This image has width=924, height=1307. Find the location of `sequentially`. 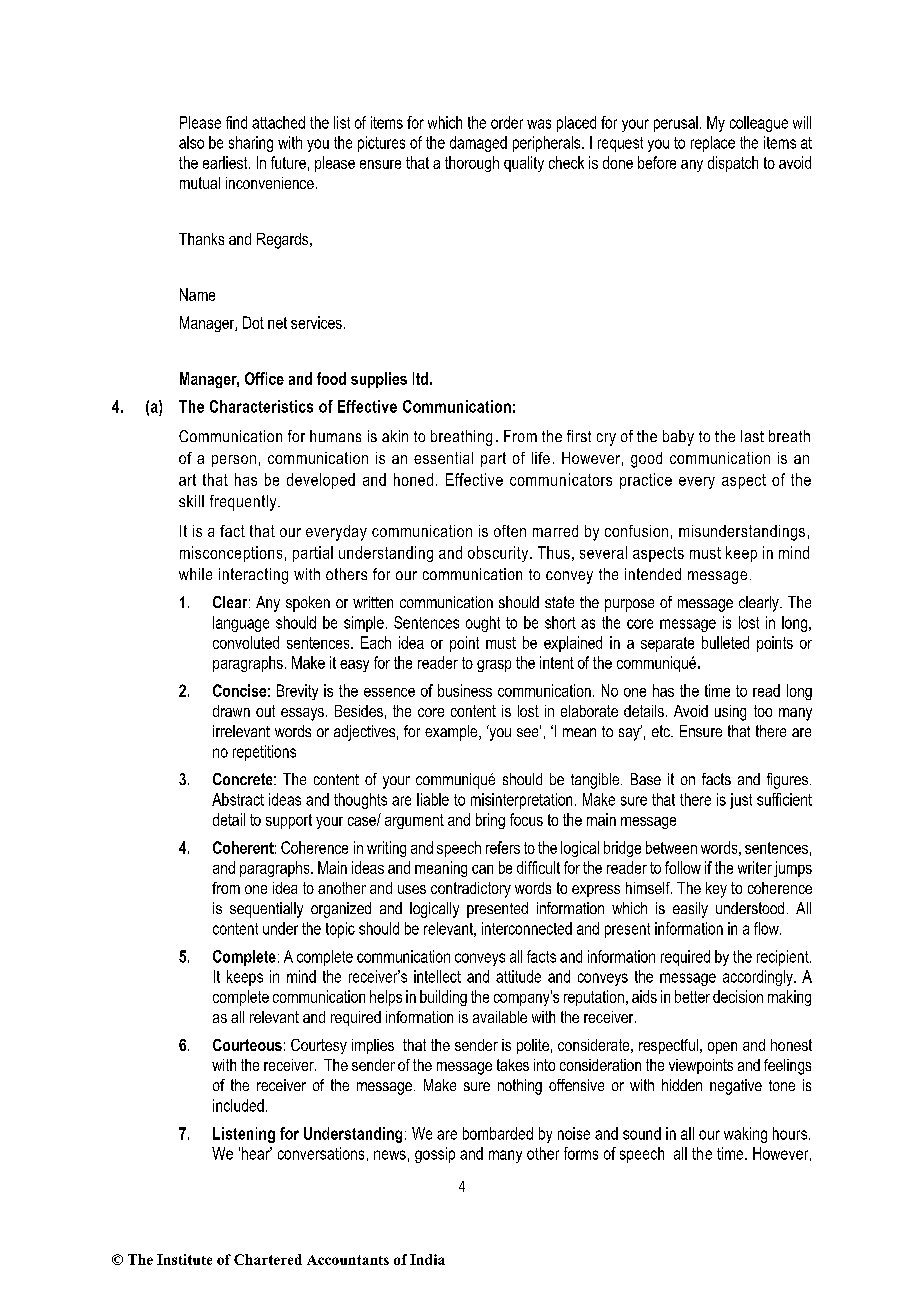

sequentially is located at coordinates (266, 910).
